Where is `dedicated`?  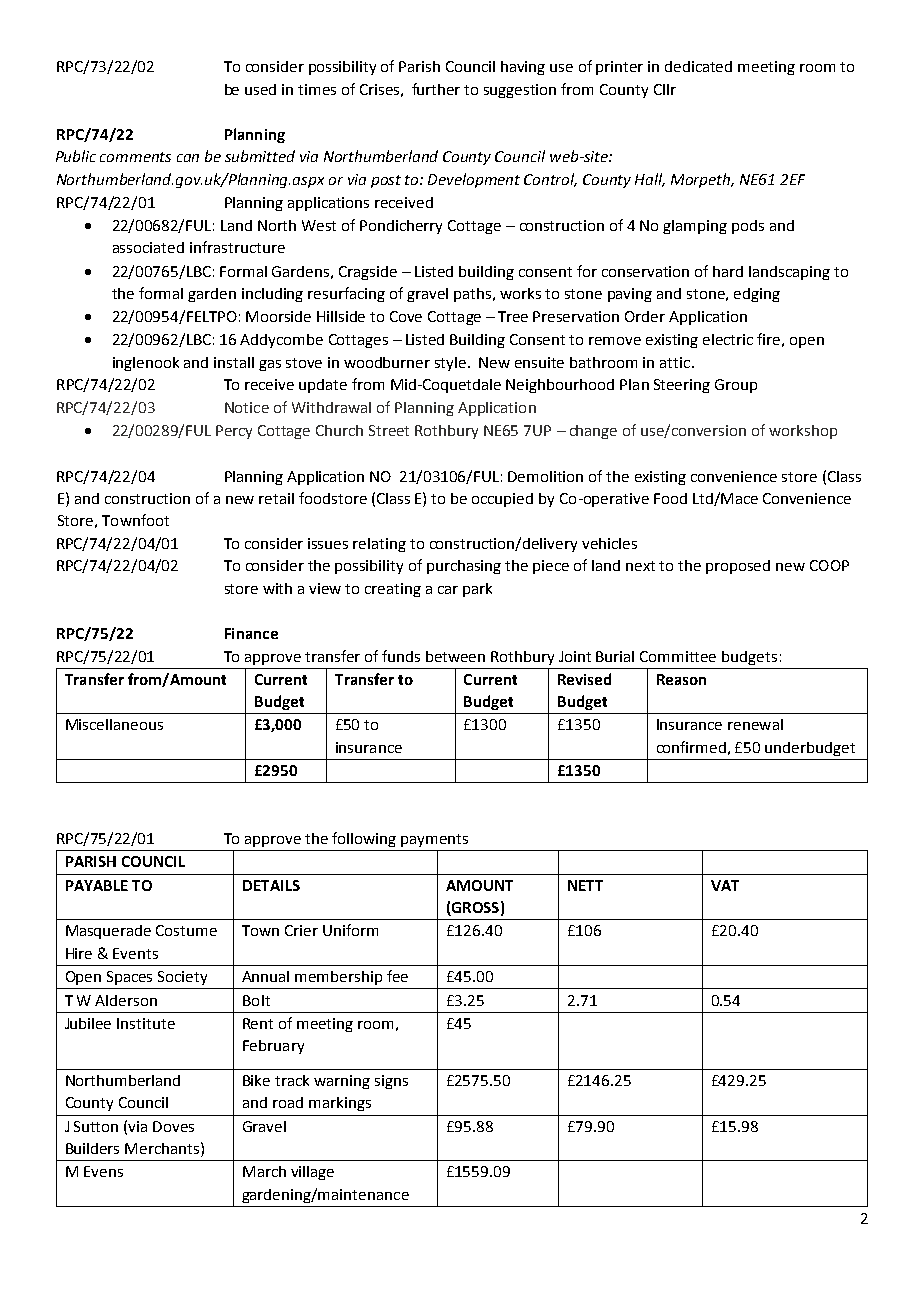
dedicated is located at coordinates (698, 66).
